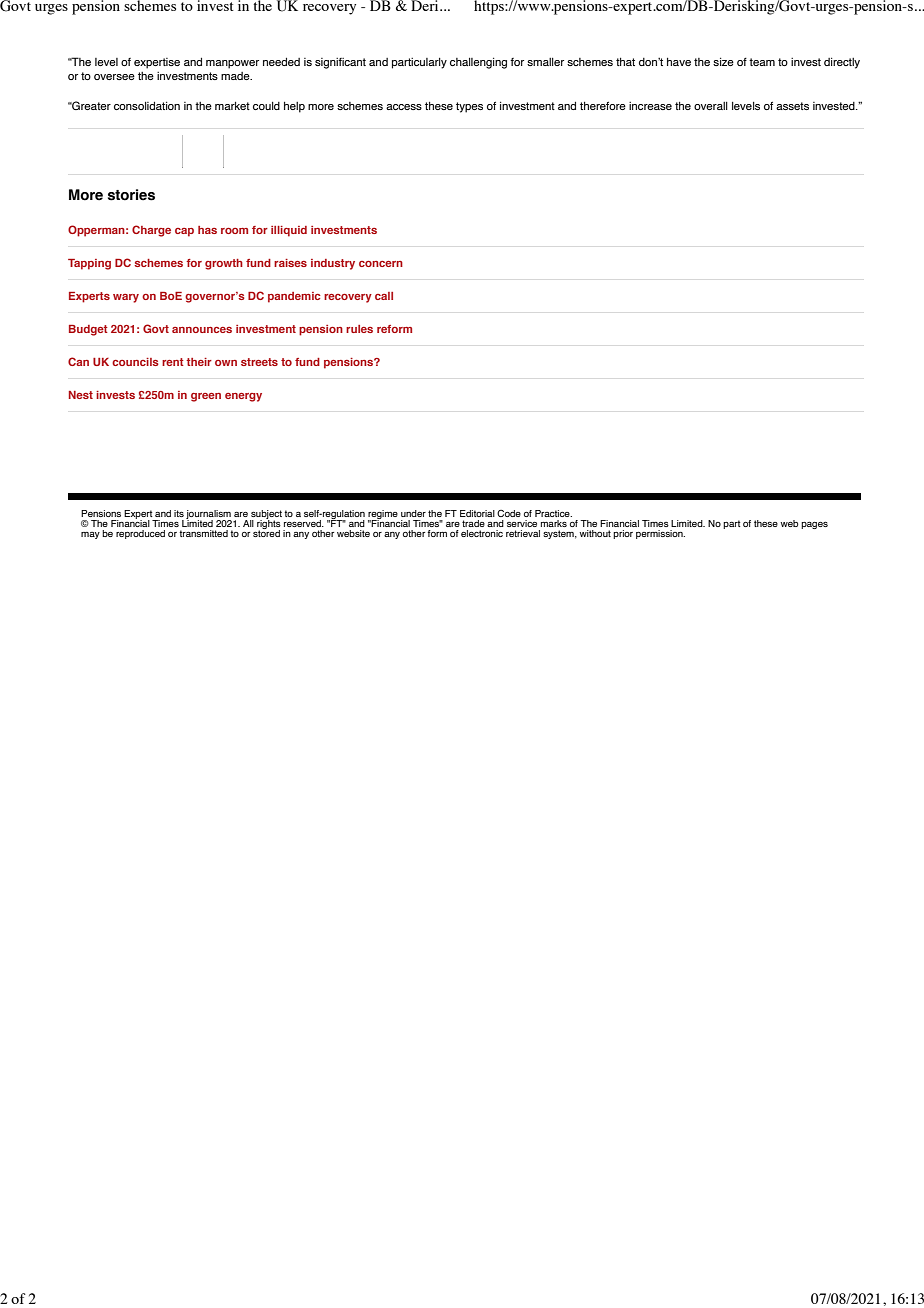 This screenshot has height=1308, width=924. I want to click on challenging, so click(478, 63).
